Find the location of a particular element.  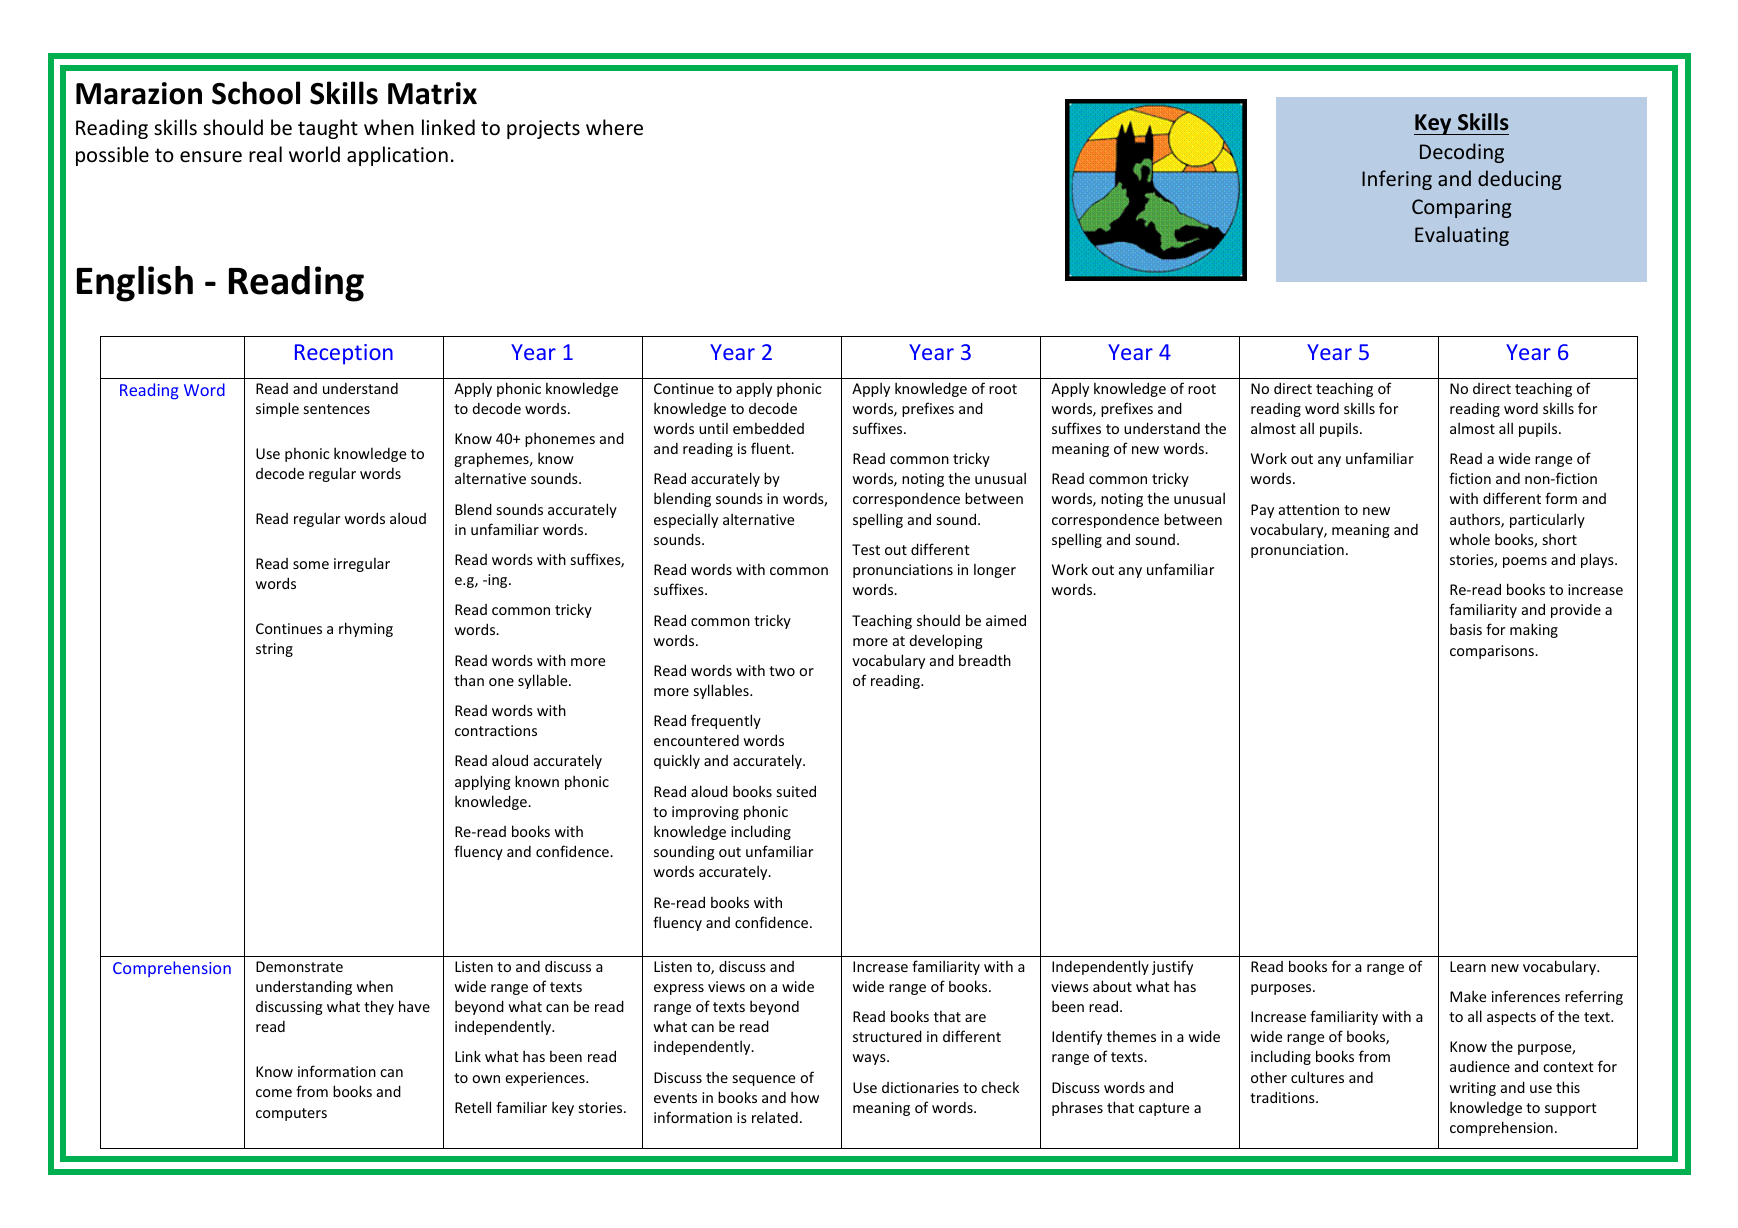

string is located at coordinates (274, 650).
